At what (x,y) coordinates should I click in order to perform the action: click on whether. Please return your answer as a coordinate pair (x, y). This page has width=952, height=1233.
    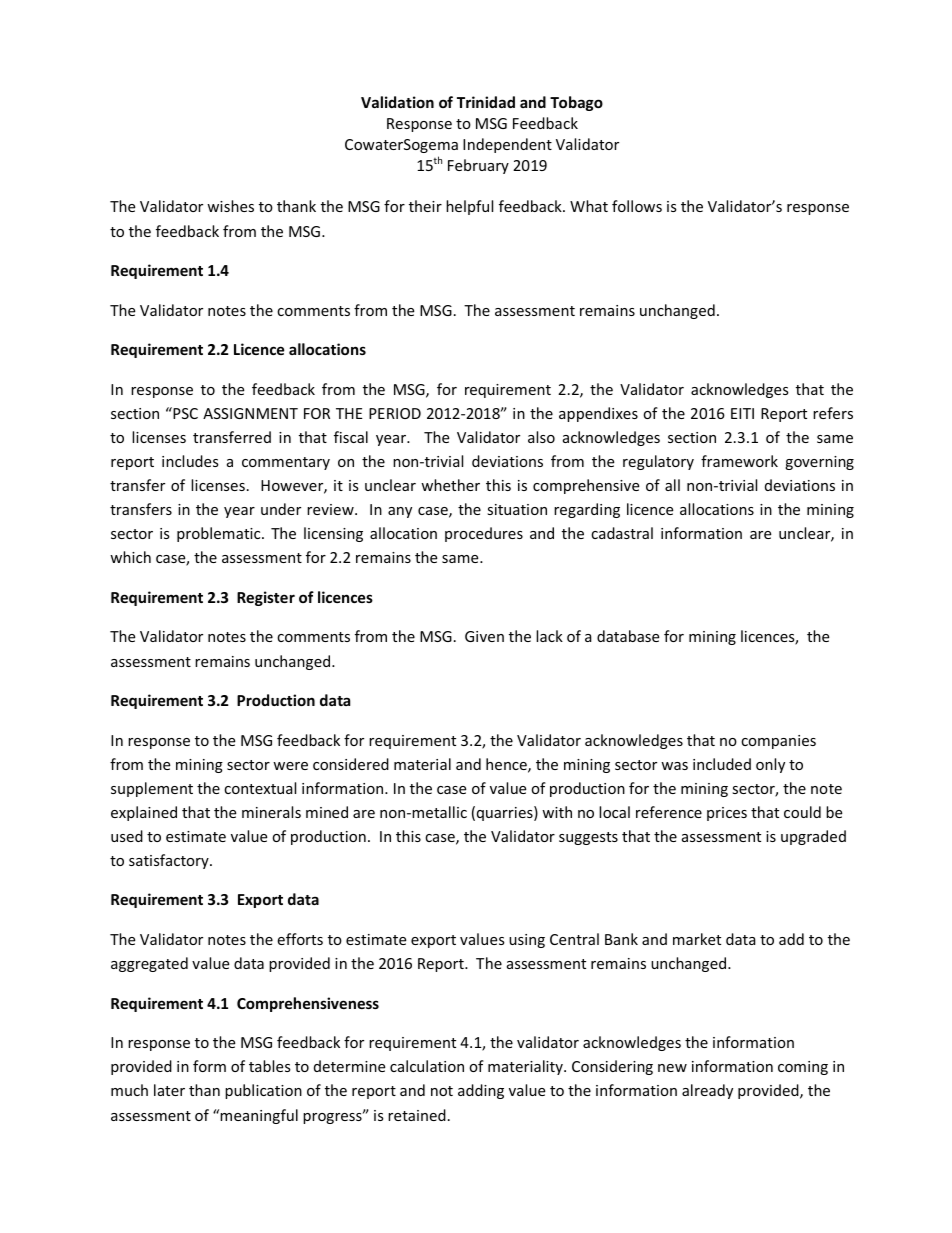
    Looking at the image, I should click on (450, 485).
